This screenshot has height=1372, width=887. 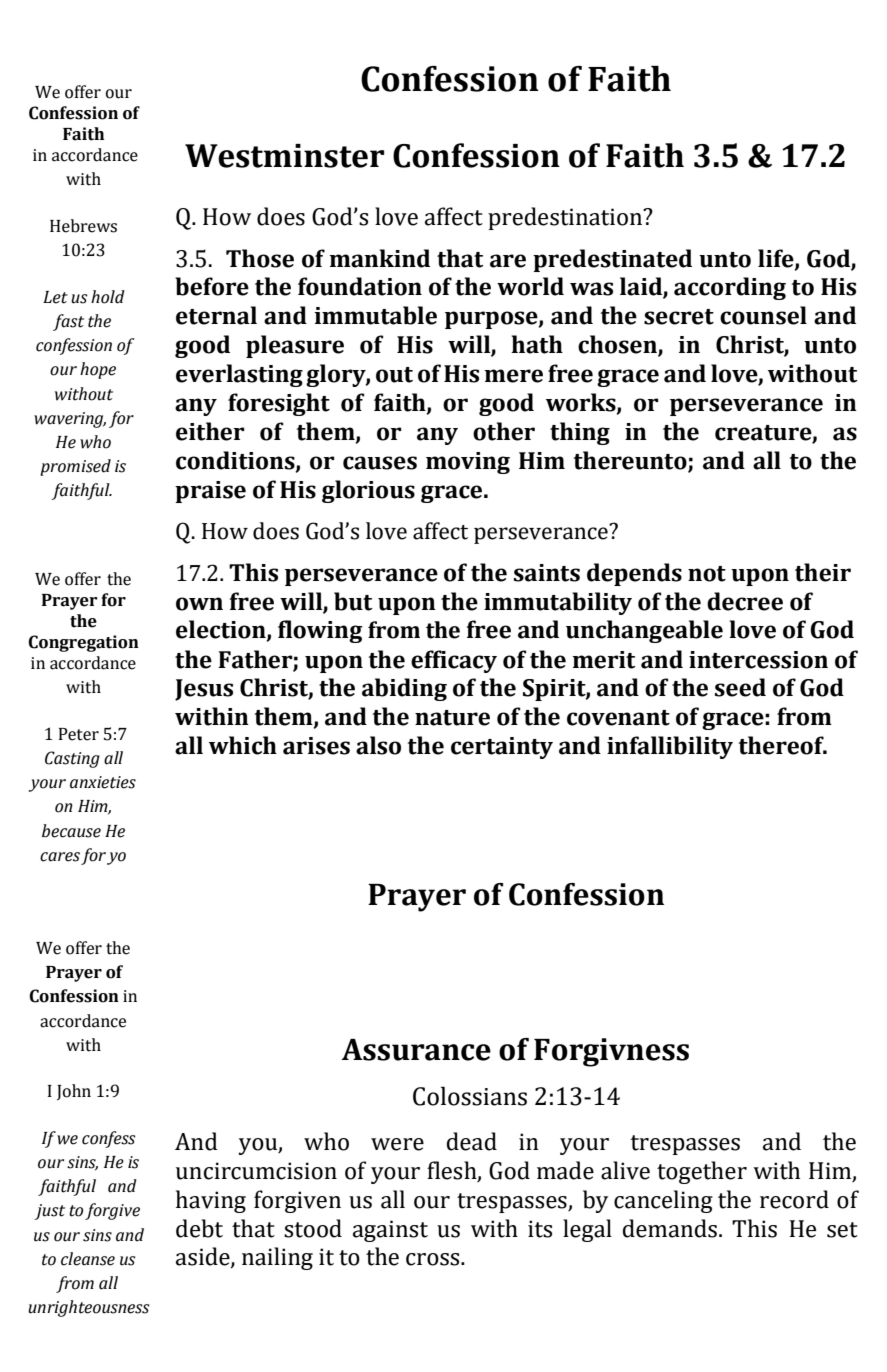 I want to click on mankind, so click(x=379, y=258).
